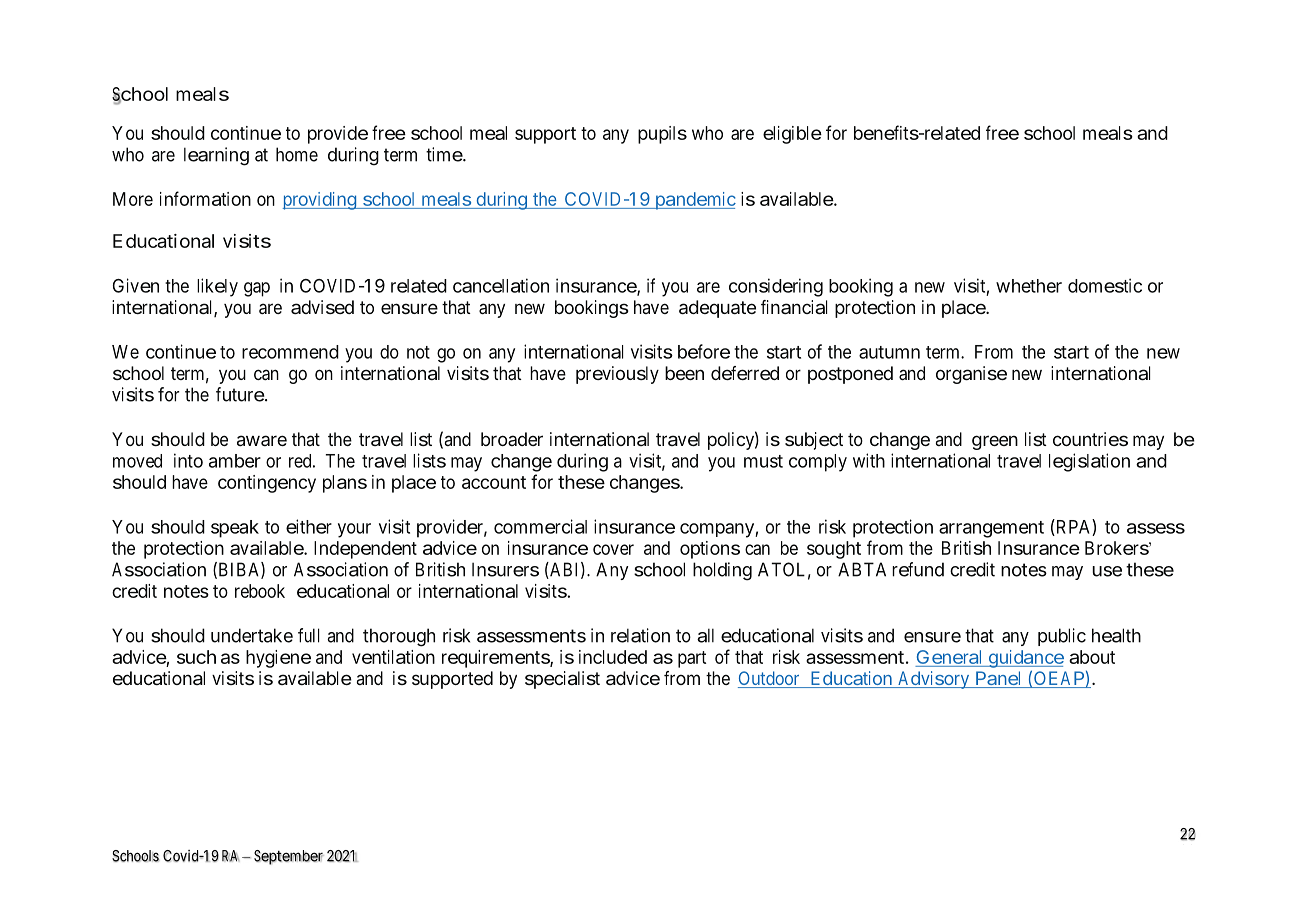 The image size is (1307, 924). Describe the element at coordinates (289, 857) in the page. I see `September` at that location.
